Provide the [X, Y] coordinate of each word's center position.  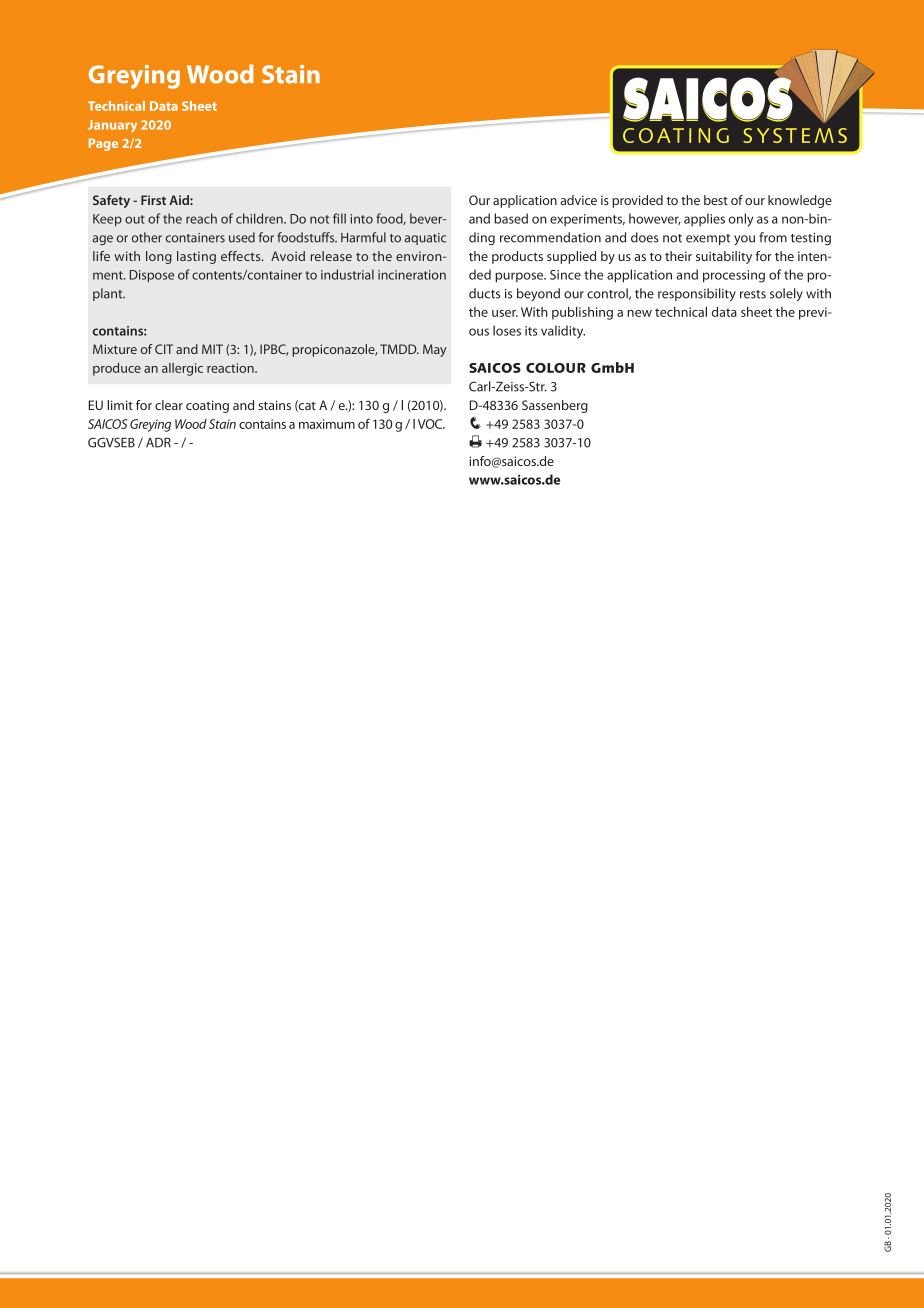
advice [578, 200]
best [716, 200]
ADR [158, 442]
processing [734, 276]
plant [109, 294]
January [112, 126]
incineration [412, 275]
